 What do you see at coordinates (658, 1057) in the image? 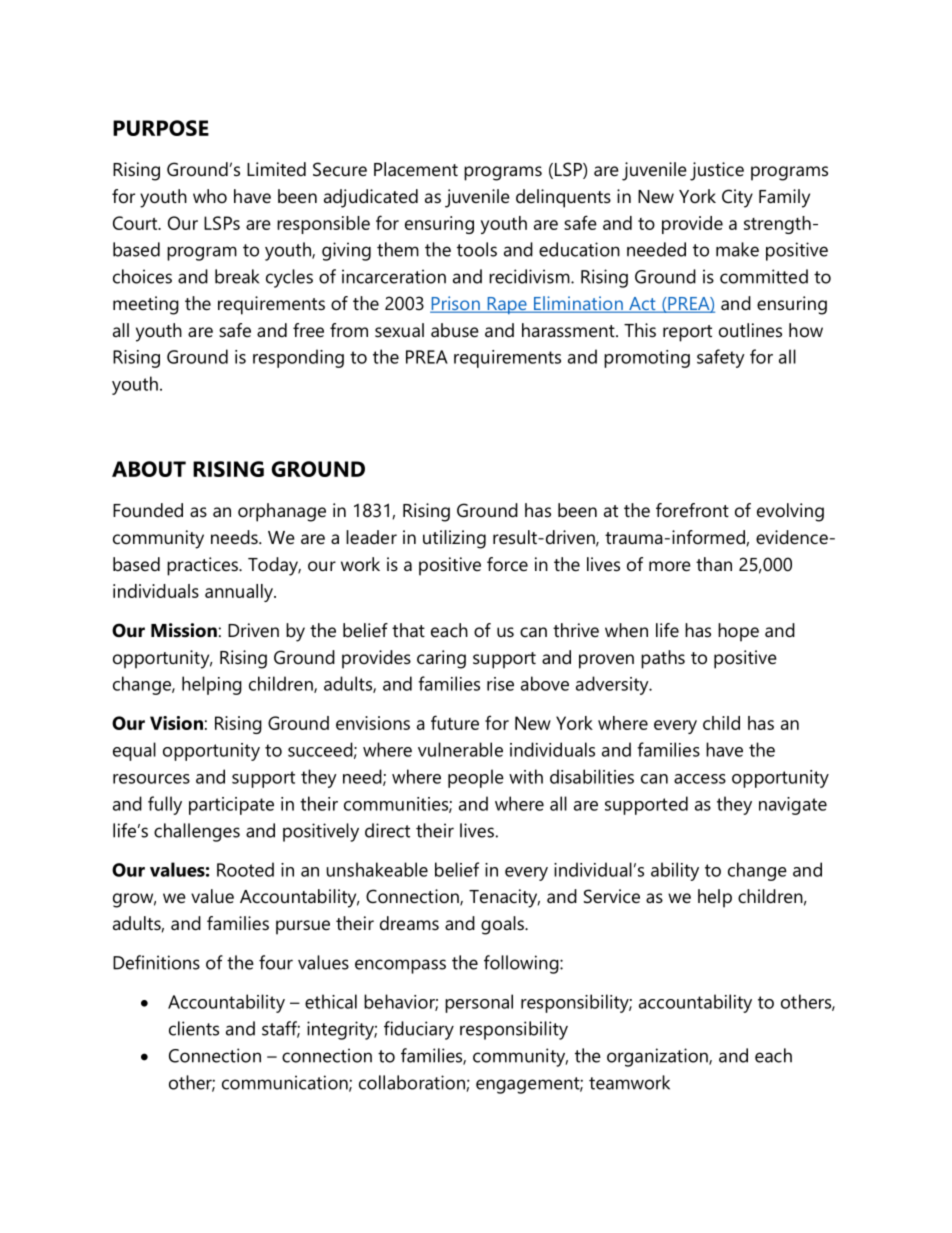
I see `organization` at bounding box center [658, 1057].
